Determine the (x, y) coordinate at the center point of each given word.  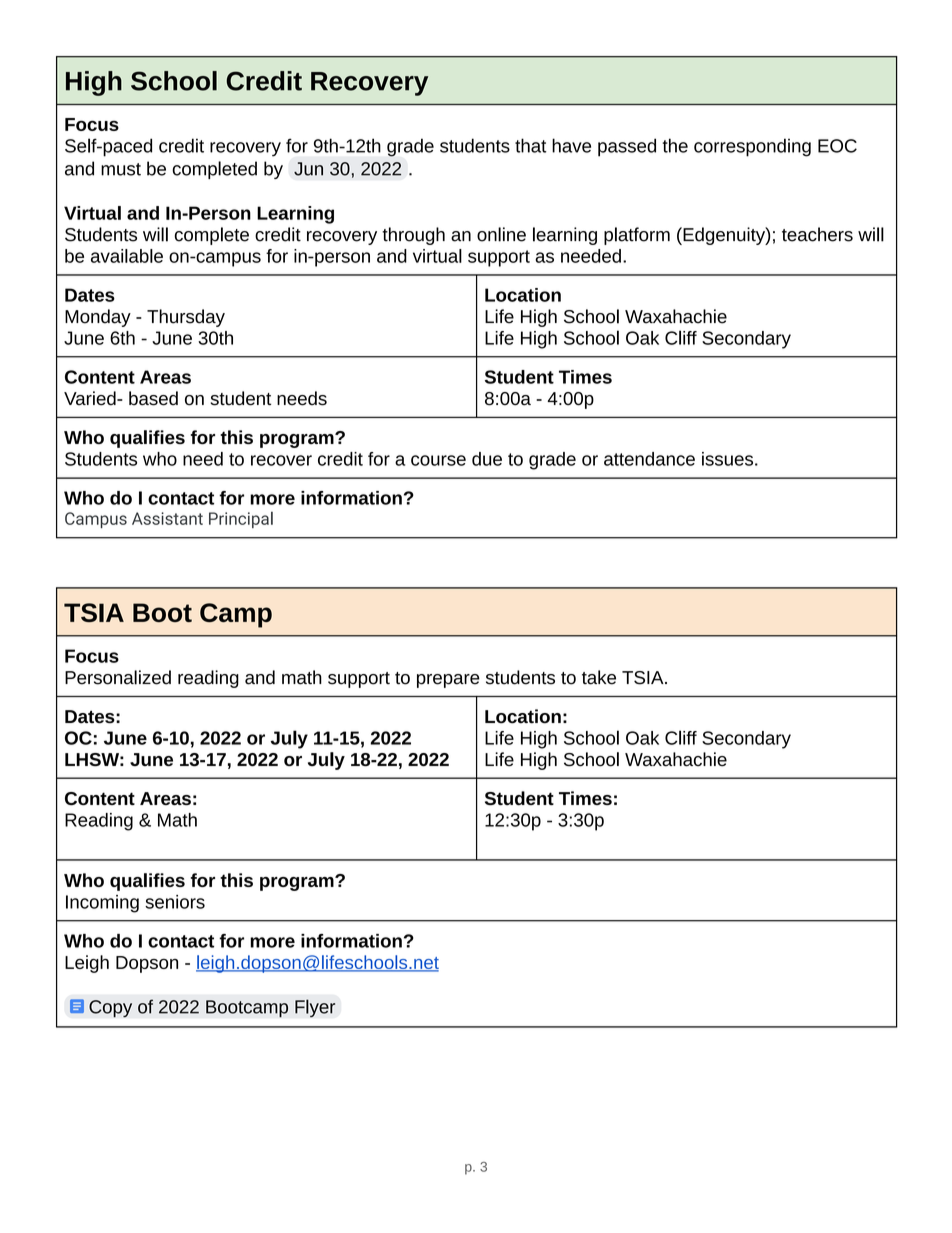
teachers (817, 234)
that (531, 145)
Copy (110, 1009)
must (121, 169)
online (501, 234)
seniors (175, 902)
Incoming (102, 904)
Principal (241, 519)
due (487, 459)
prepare (448, 681)
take (599, 677)
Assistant (167, 518)
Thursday (186, 318)
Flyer (315, 1008)
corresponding (752, 147)
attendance (649, 459)
